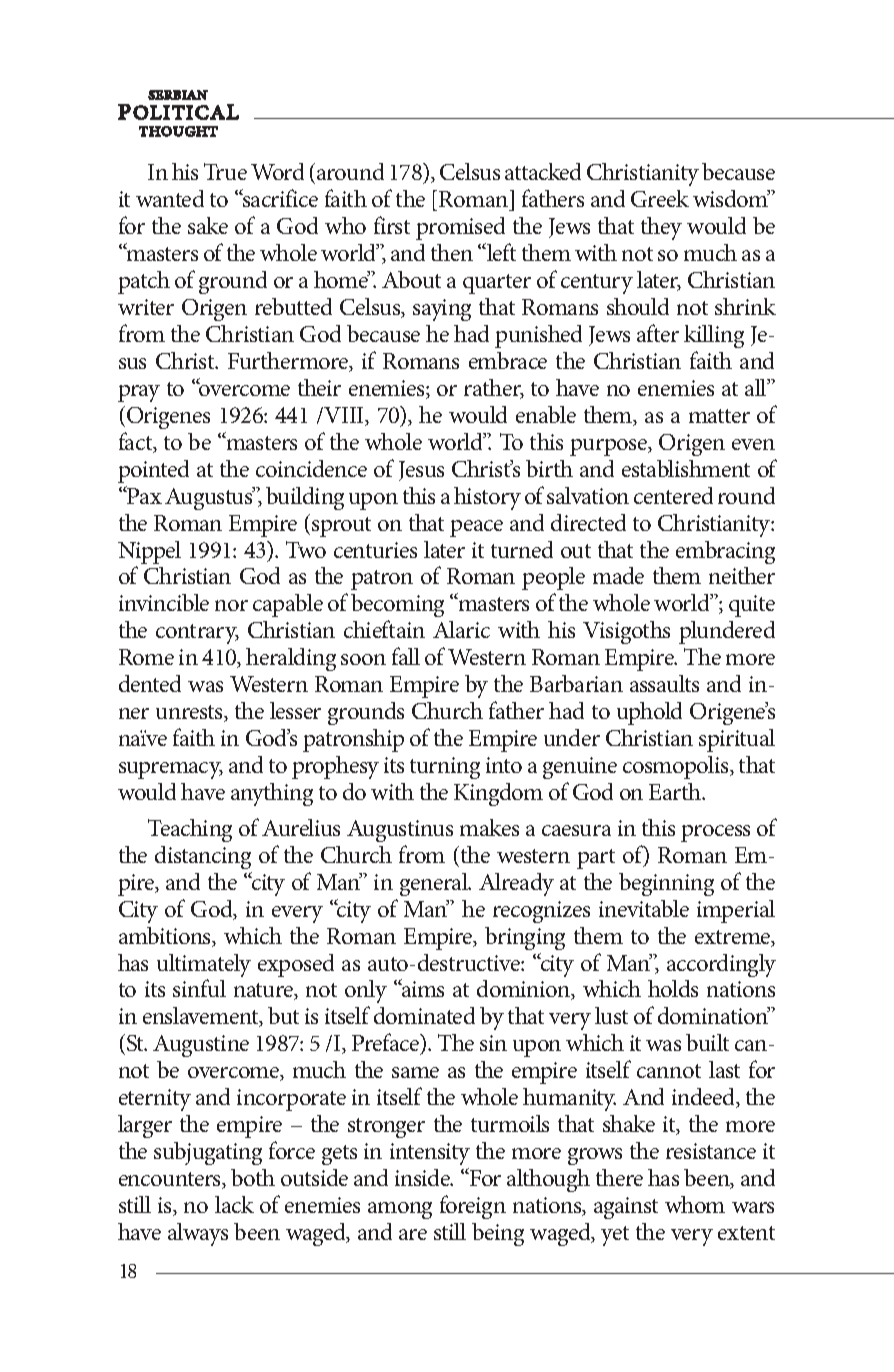  Describe the element at coordinates (406, 656) in the page. I see `fall` at that location.
